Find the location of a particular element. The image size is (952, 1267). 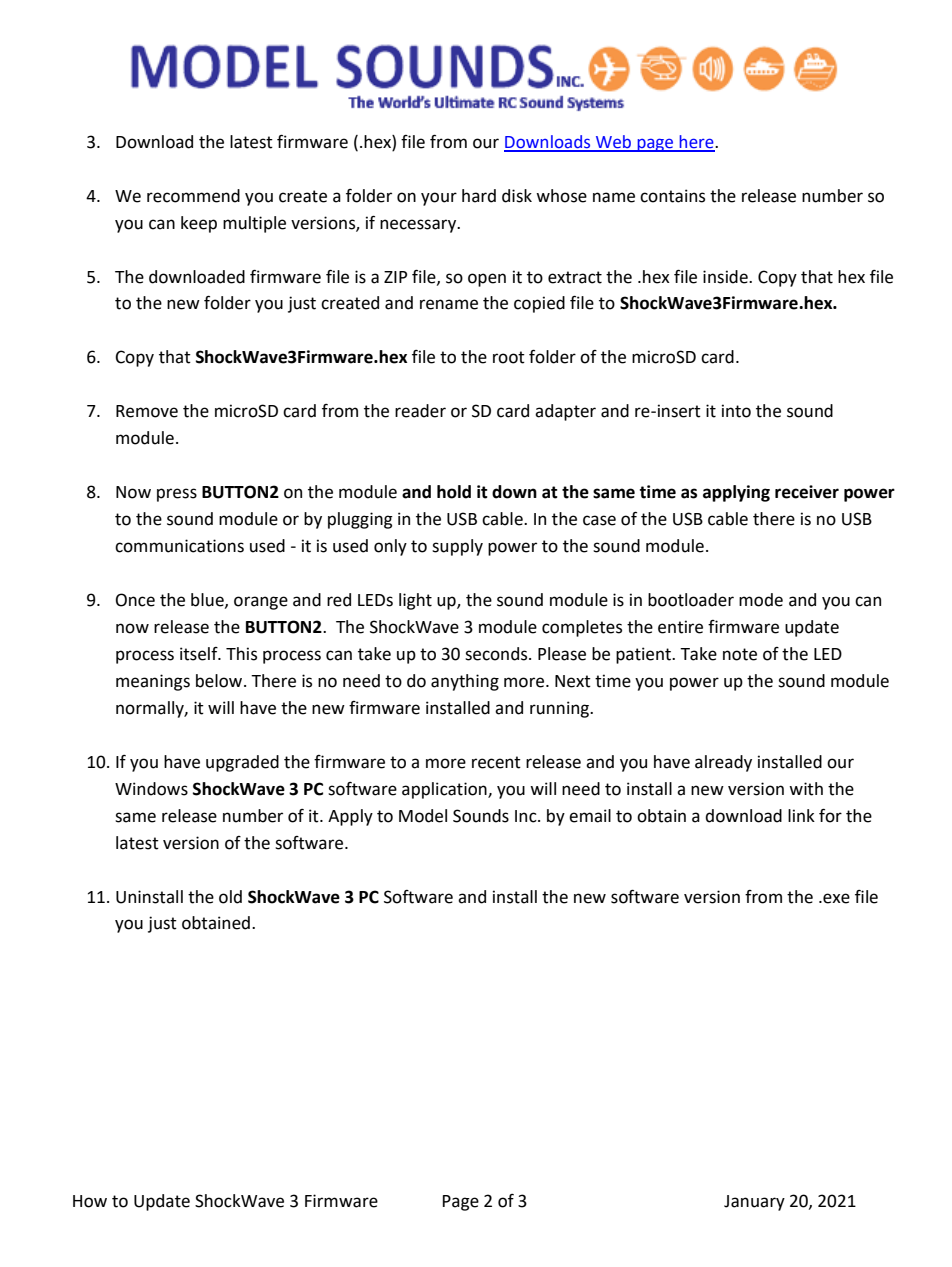

meanings is located at coordinates (153, 682).
